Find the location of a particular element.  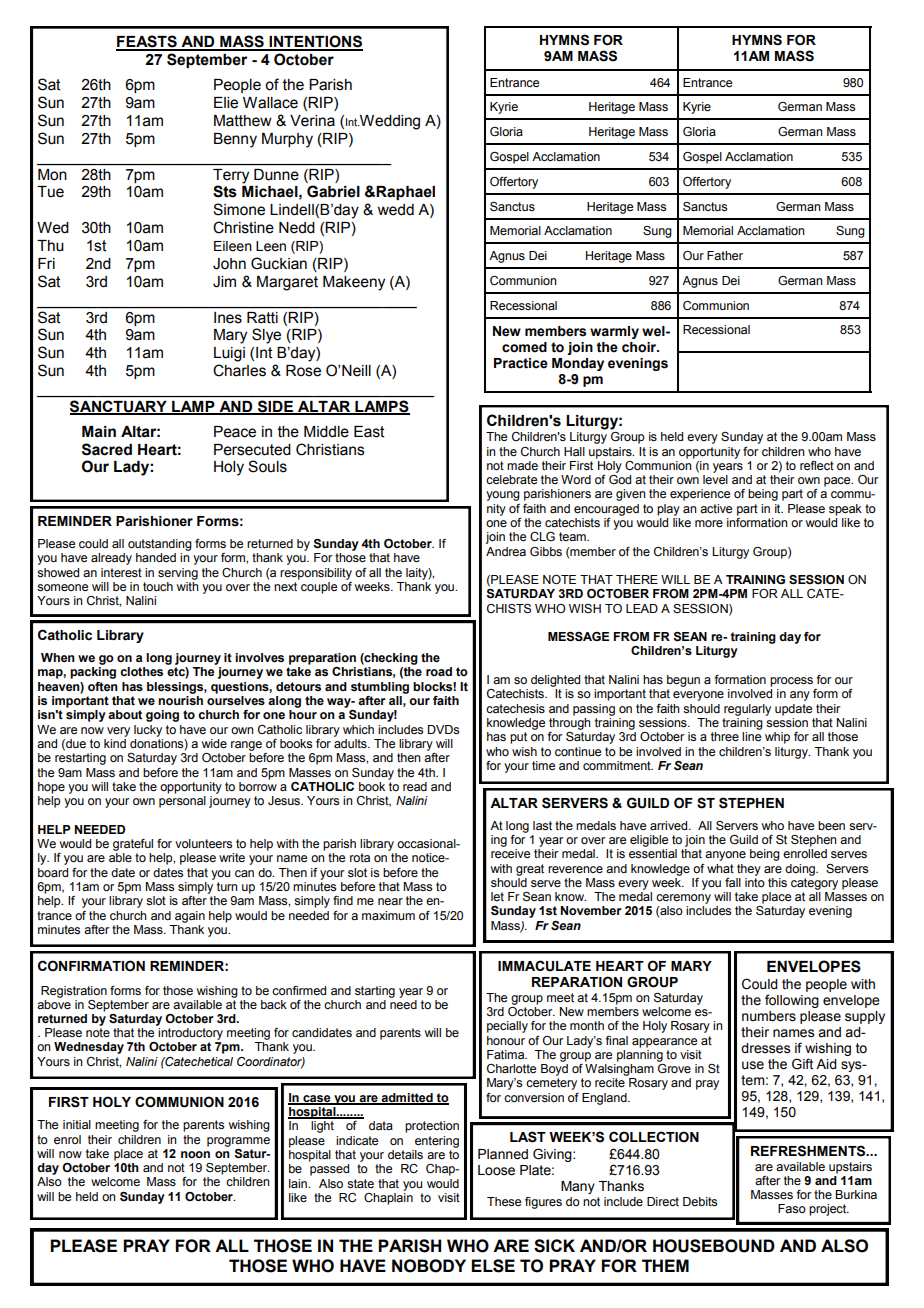

Elie is located at coordinates (226, 103).
